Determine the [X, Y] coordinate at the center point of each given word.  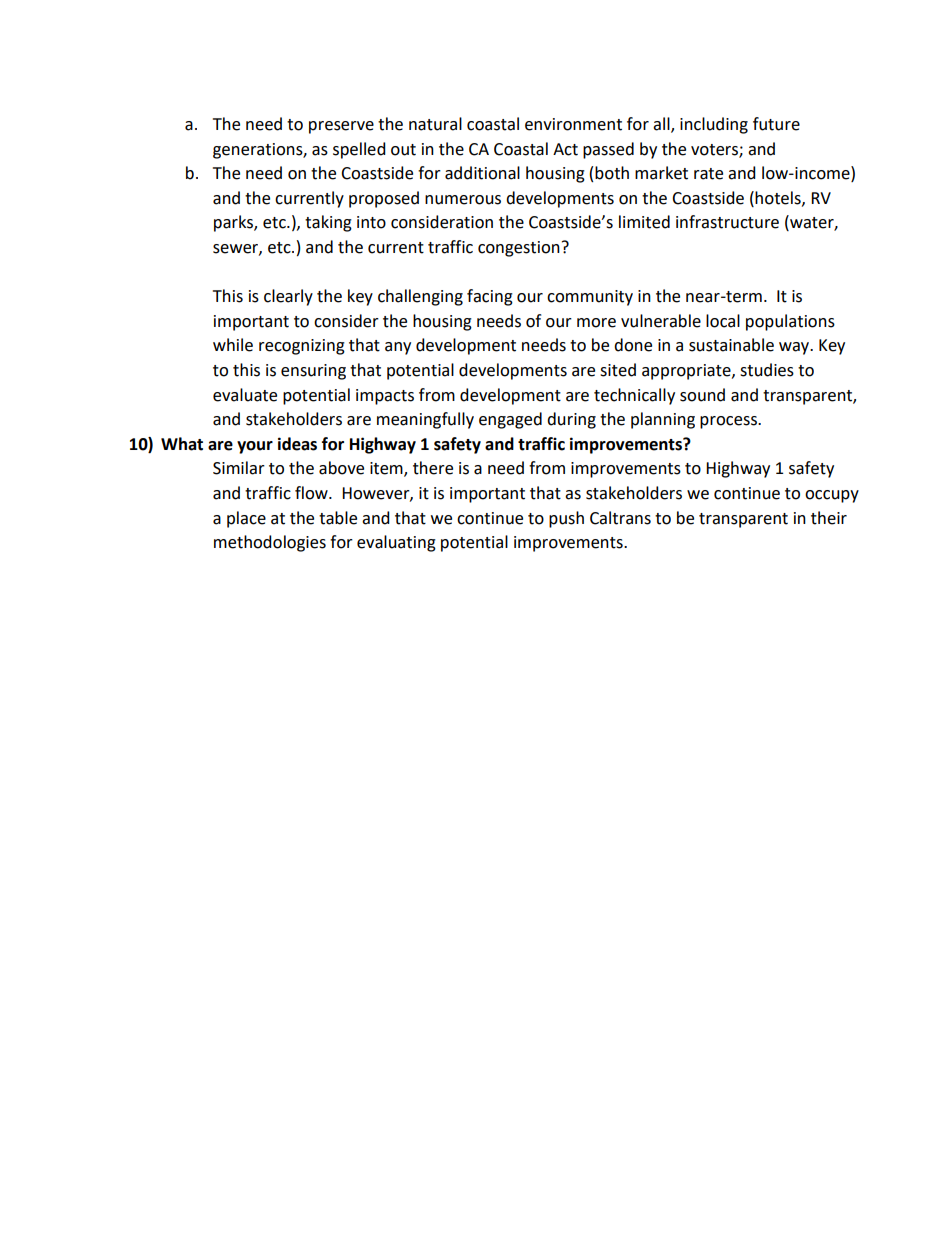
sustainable [731, 345]
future [776, 124]
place [246, 519]
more [596, 323]
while [233, 345]
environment [573, 124]
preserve [341, 127]
